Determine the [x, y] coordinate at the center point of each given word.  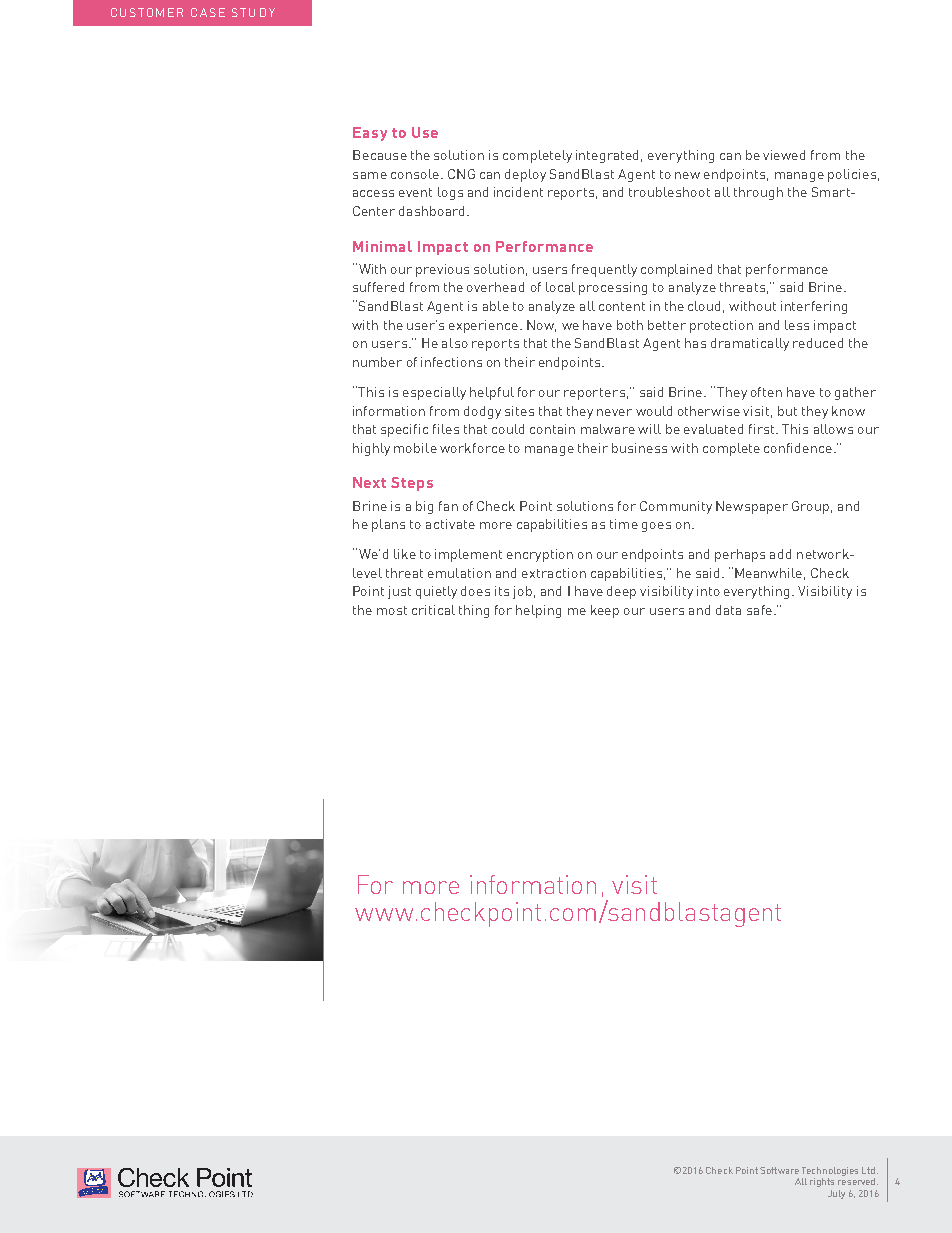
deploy [525, 175]
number [377, 362]
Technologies [830, 1171]
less [797, 325]
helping [538, 611]
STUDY [253, 12]
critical [433, 610]
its [502, 591]
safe [759, 610]
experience [483, 326]
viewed [784, 155]
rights [822, 1182]
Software [779, 1170]
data [728, 610]
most [392, 610]
